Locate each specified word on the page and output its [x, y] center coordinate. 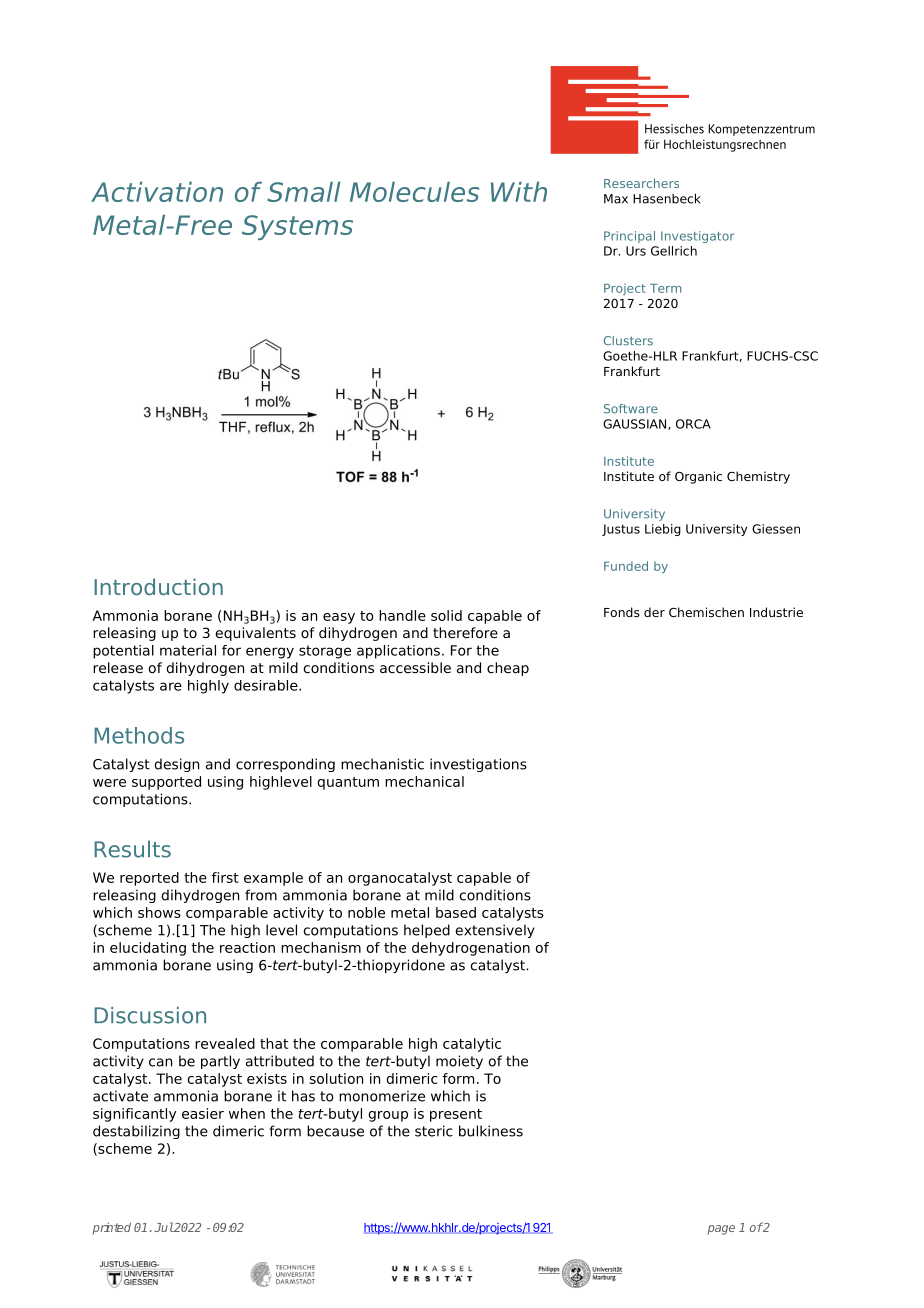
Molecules [414, 192]
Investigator [697, 237]
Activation [157, 192]
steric [434, 1131]
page [721, 1230]
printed [112, 1228]
